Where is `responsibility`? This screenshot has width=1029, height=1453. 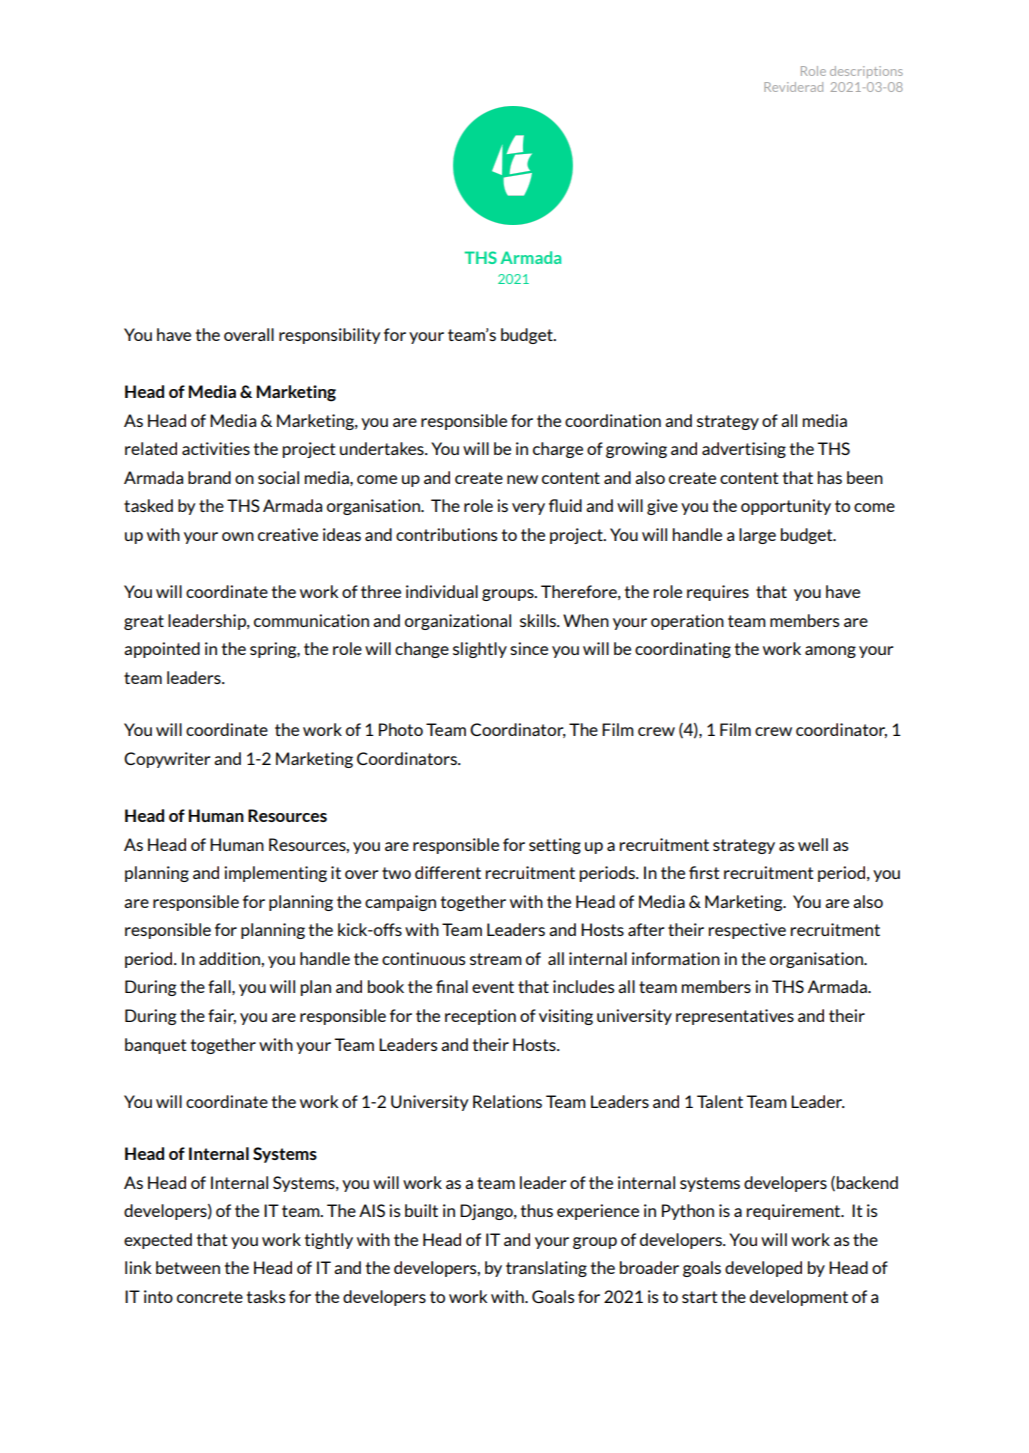
responsibility is located at coordinates (330, 336).
